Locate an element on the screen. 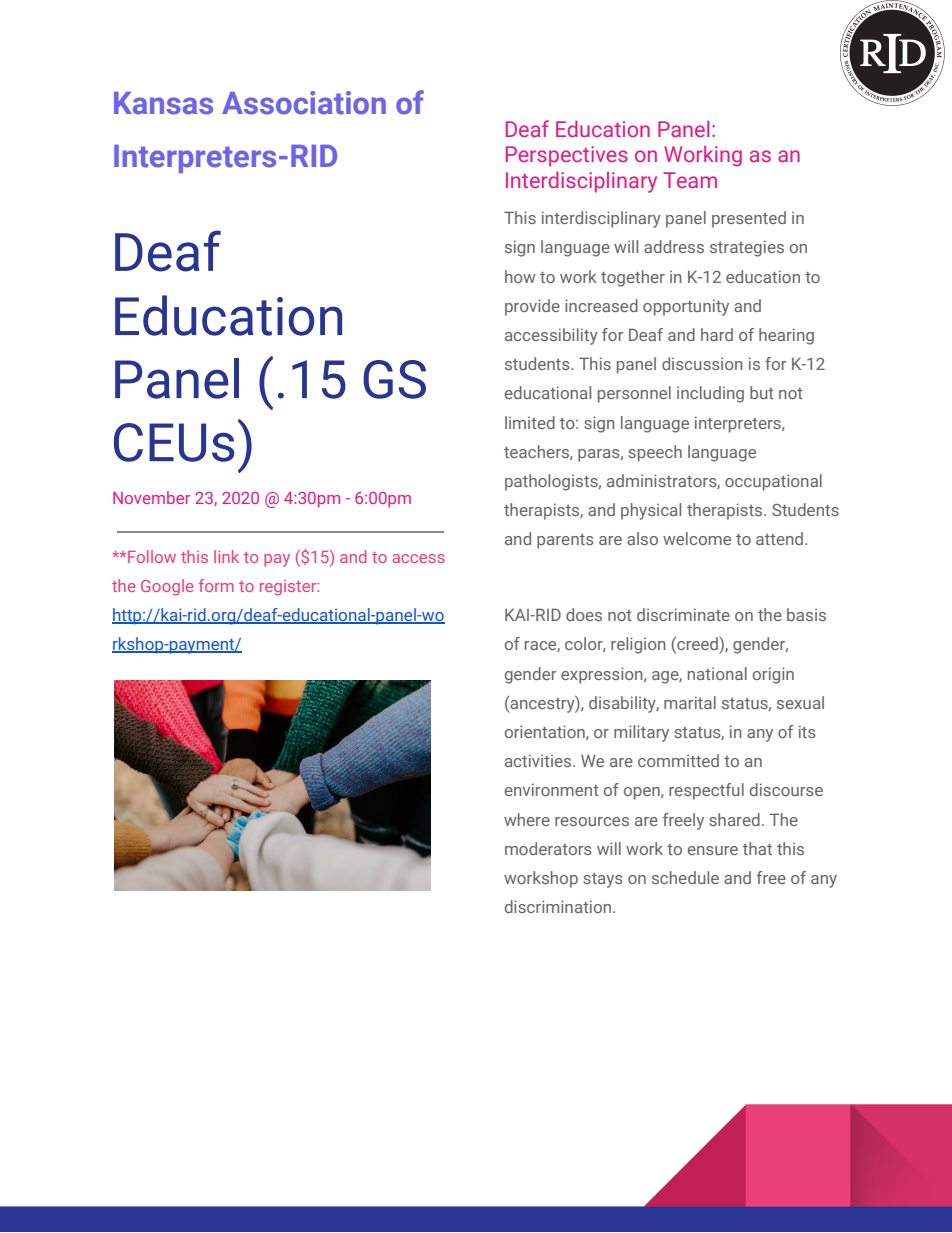 This screenshot has height=1233, width=952. Kansas is located at coordinates (163, 103).
